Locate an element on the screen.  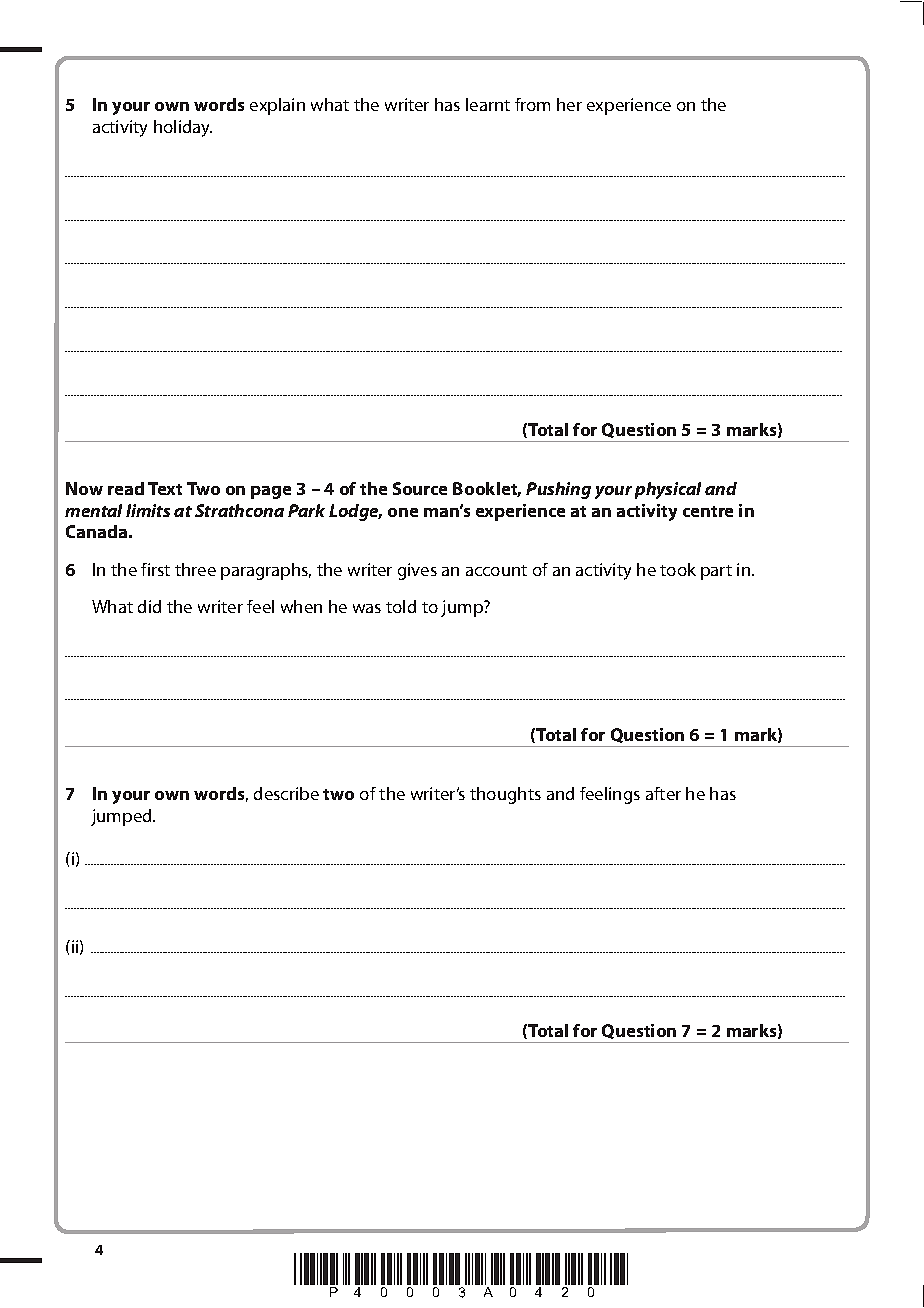
did is located at coordinates (149, 606).
